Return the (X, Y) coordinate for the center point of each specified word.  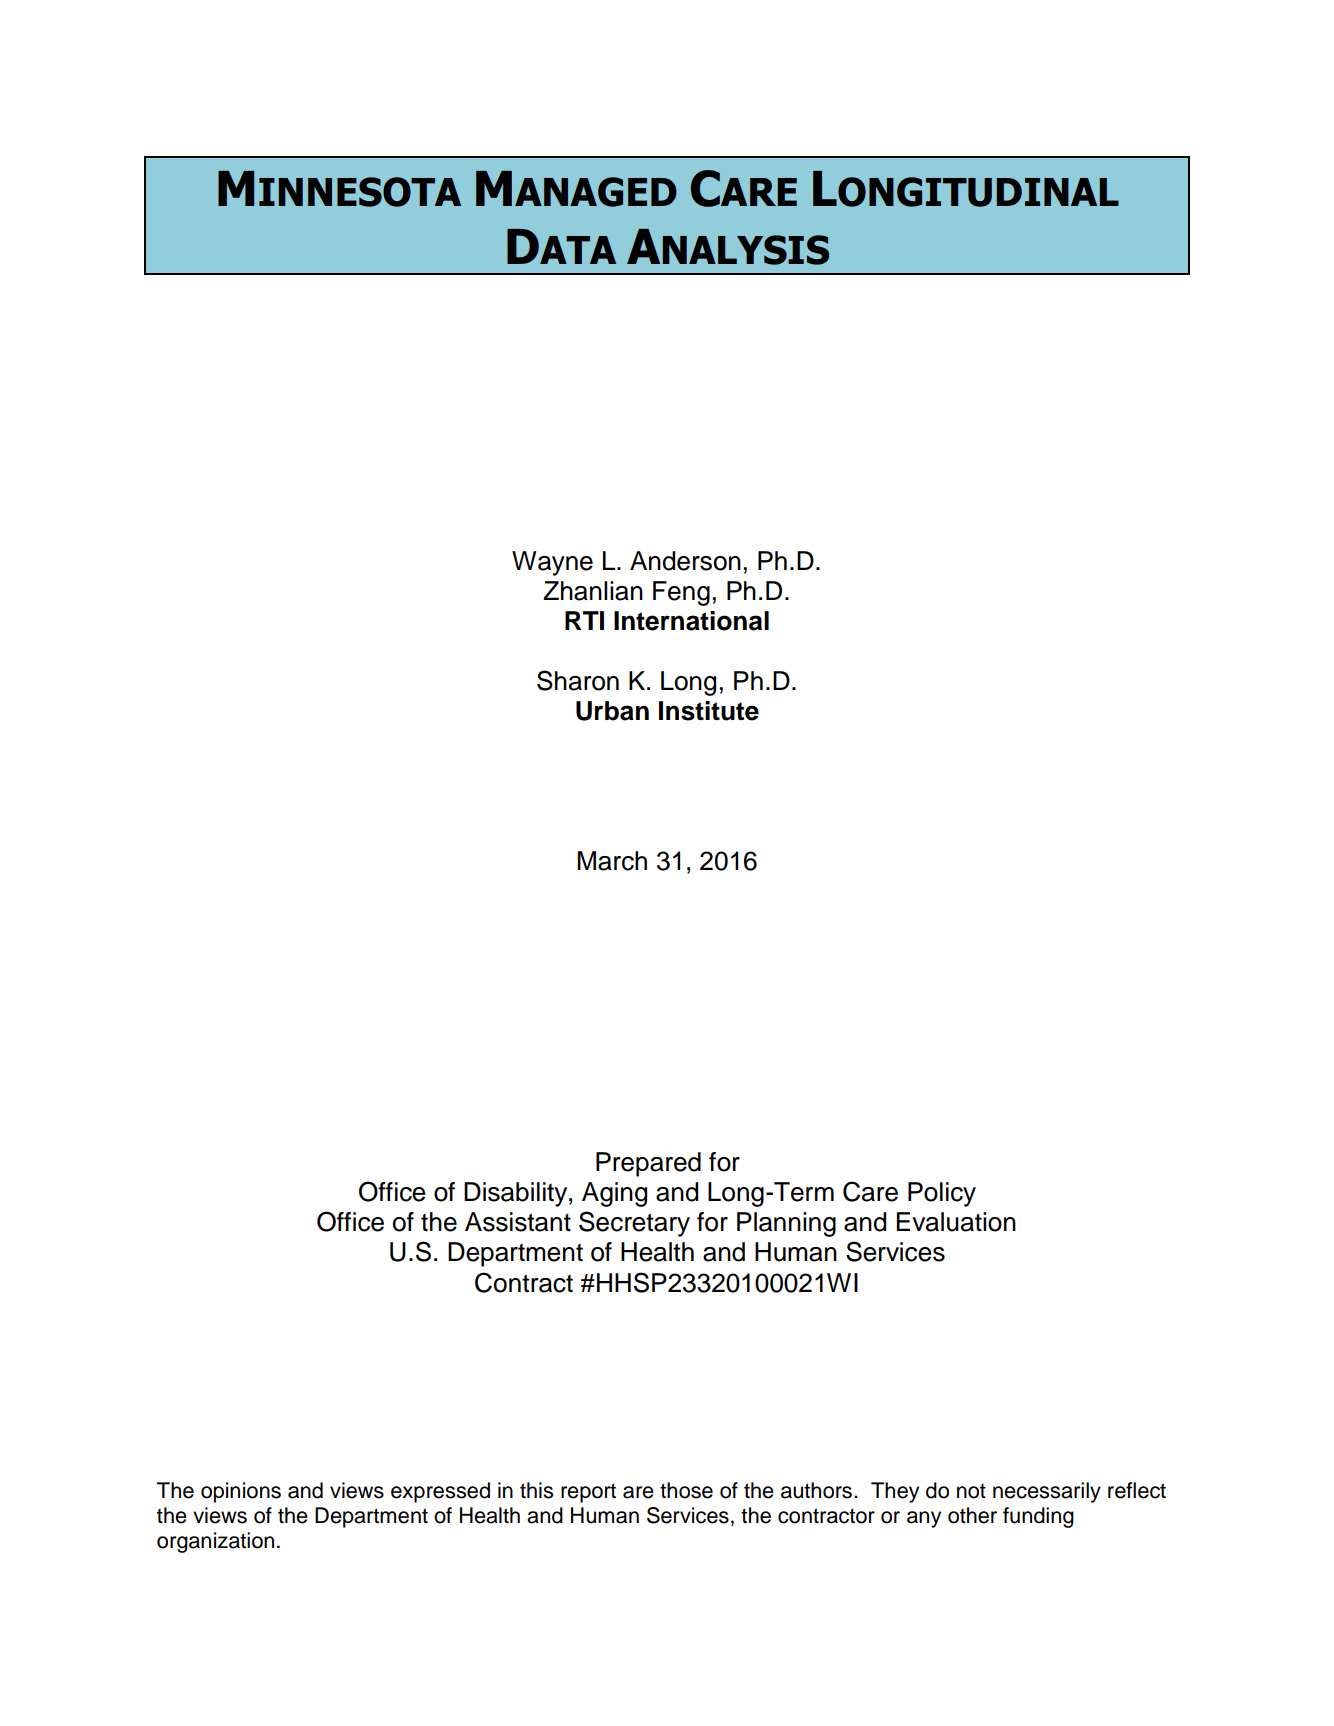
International (691, 621)
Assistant (518, 1222)
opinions (241, 1492)
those (686, 1490)
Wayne (552, 563)
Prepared (648, 1164)
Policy (942, 1194)
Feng (681, 593)
